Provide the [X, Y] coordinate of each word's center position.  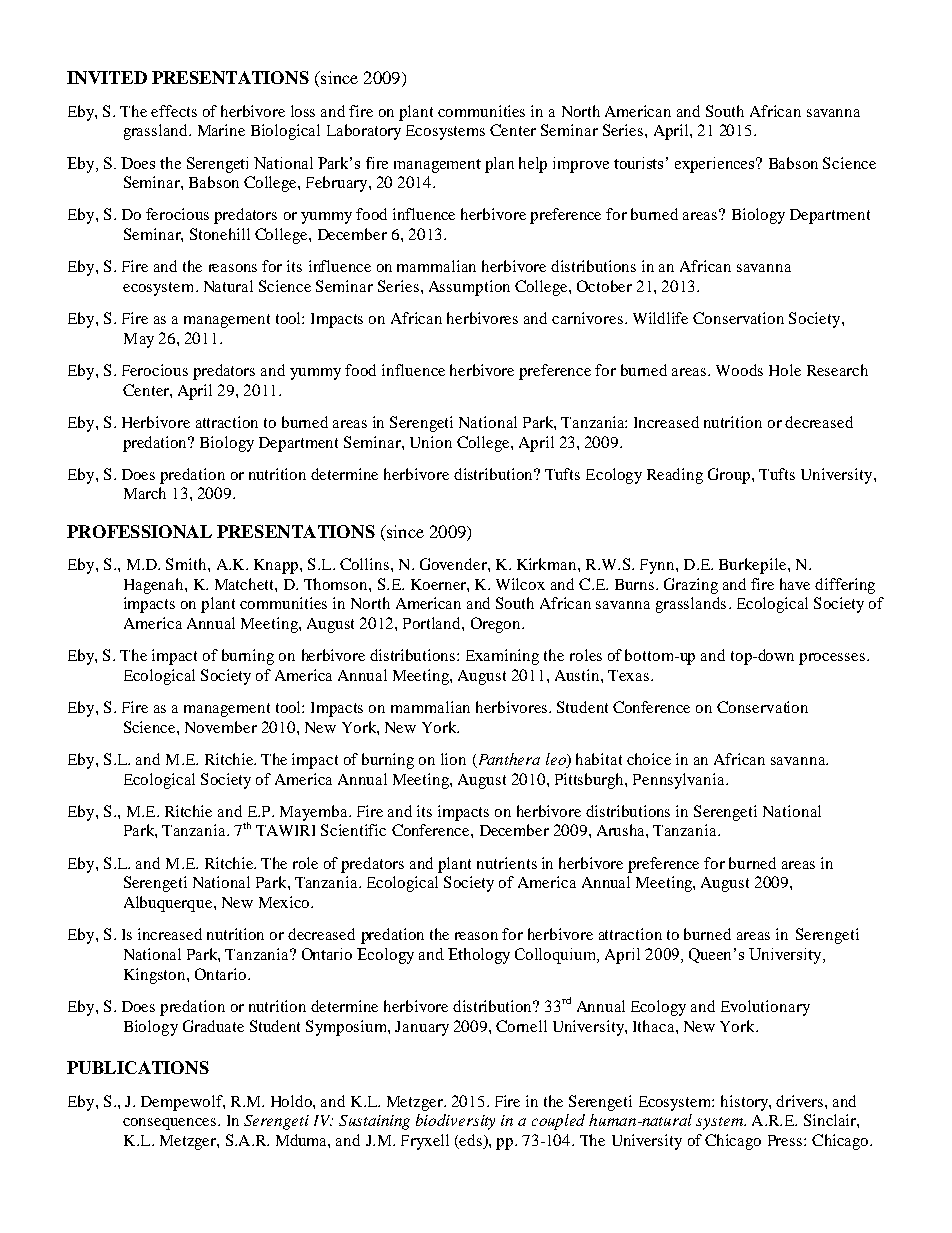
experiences [716, 165]
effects [174, 111]
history [745, 1103]
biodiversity [455, 1122]
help [533, 165]
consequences [171, 1124]
